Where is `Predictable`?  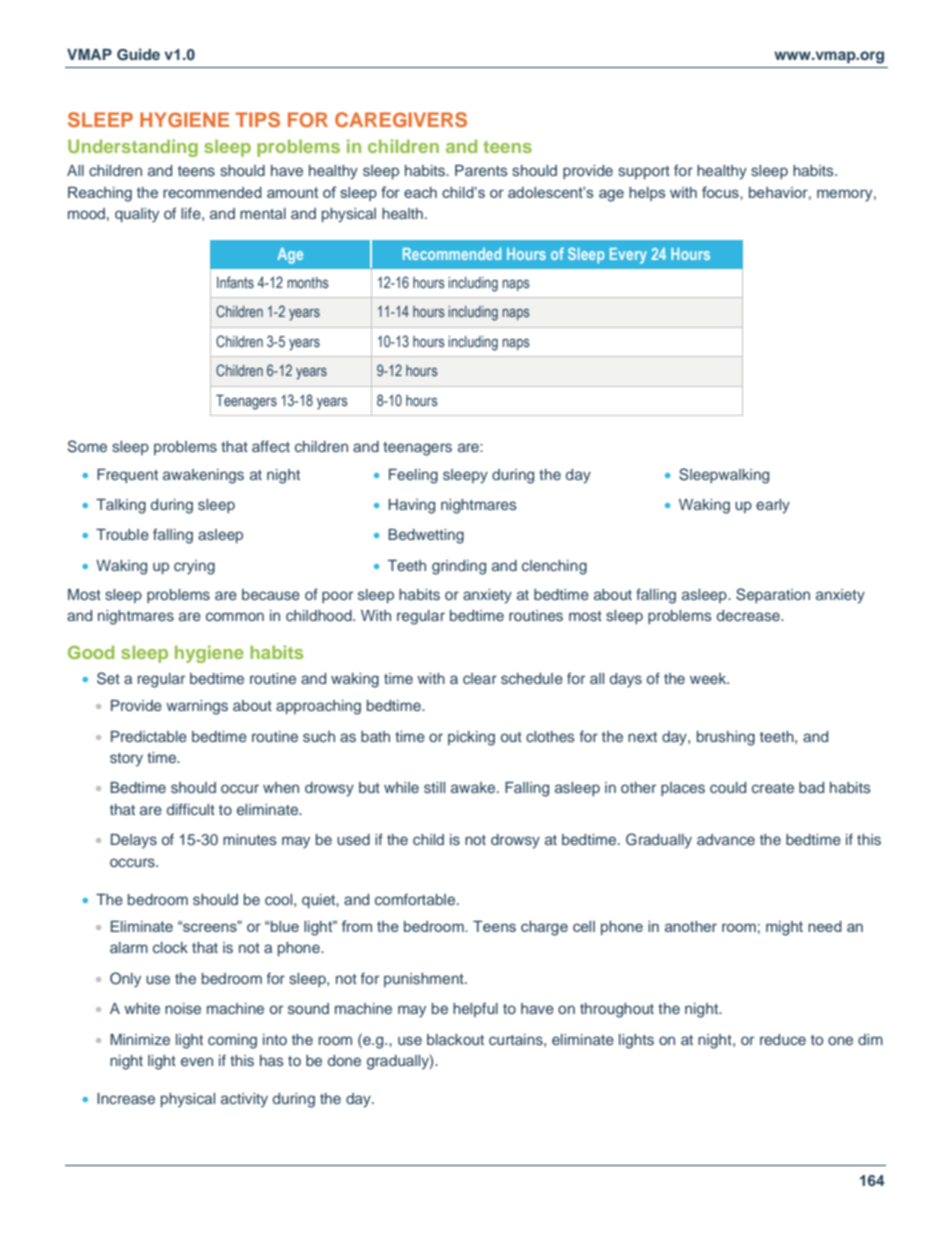
Predictable is located at coordinates (149, 736).
